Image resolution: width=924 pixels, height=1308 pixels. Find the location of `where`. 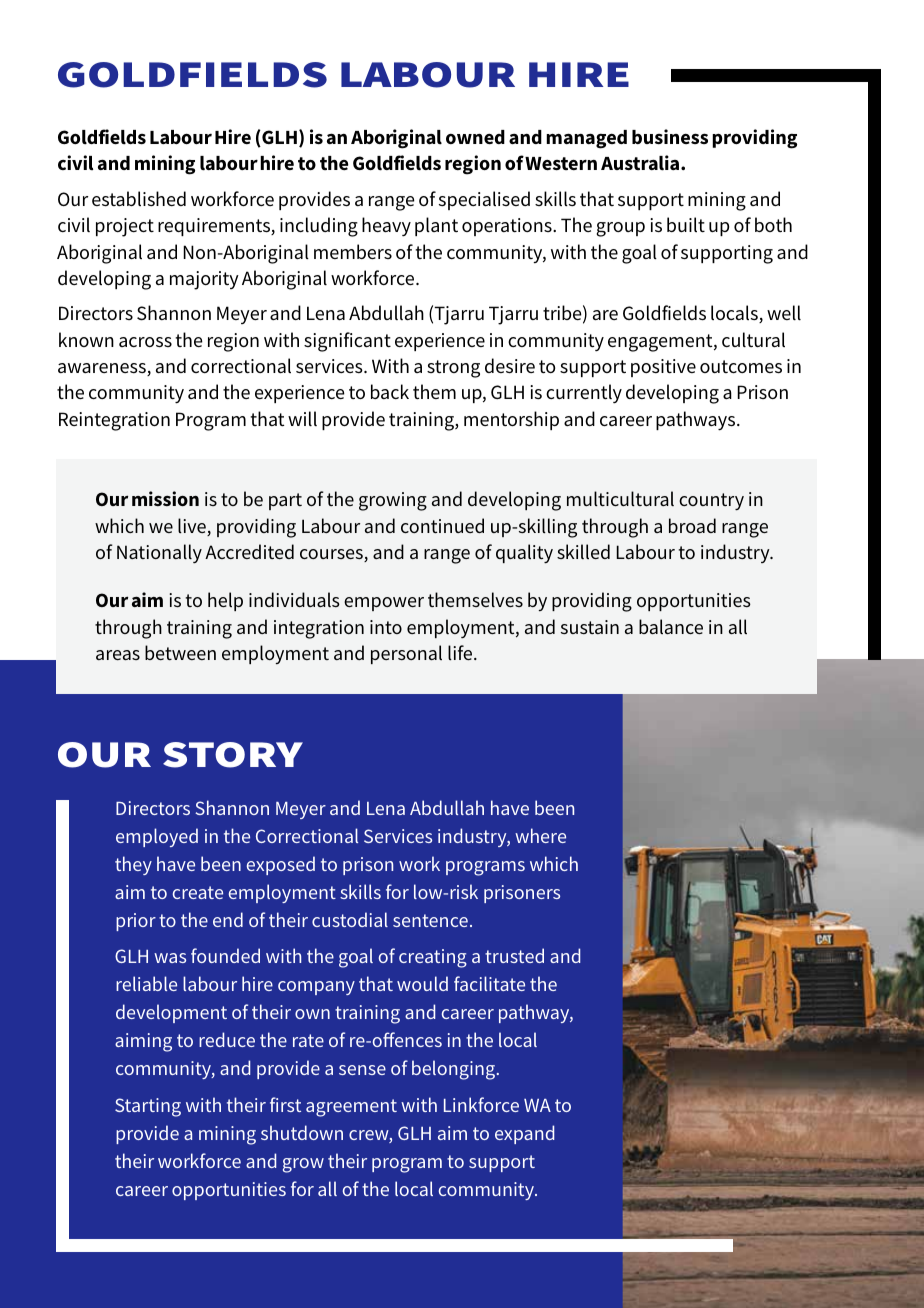

where is located at coordinates (540, 835).
